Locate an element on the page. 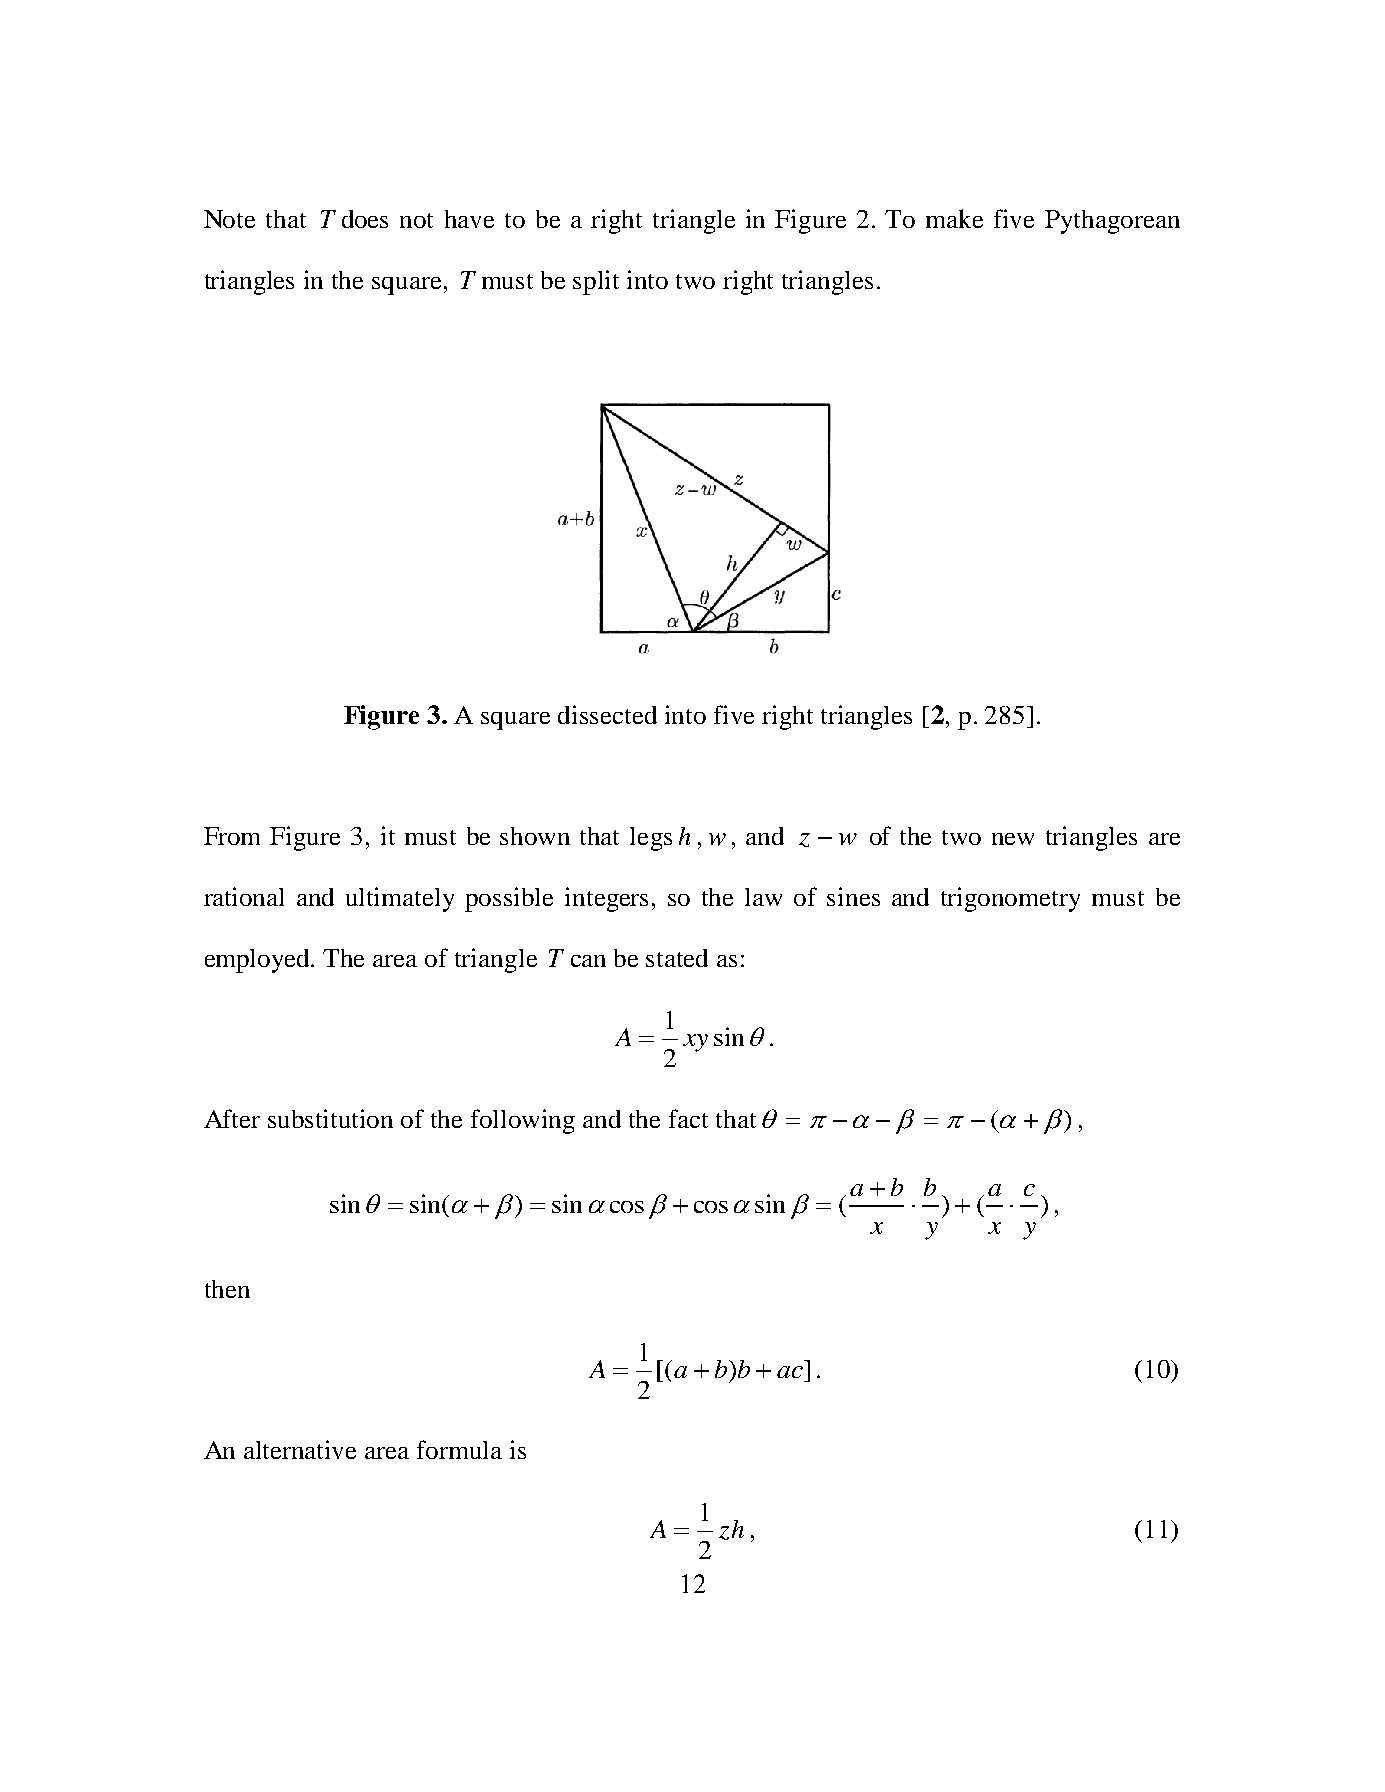 The height and width of the image is (1792, 1385). fact is located at coordinates (688, 1118).
